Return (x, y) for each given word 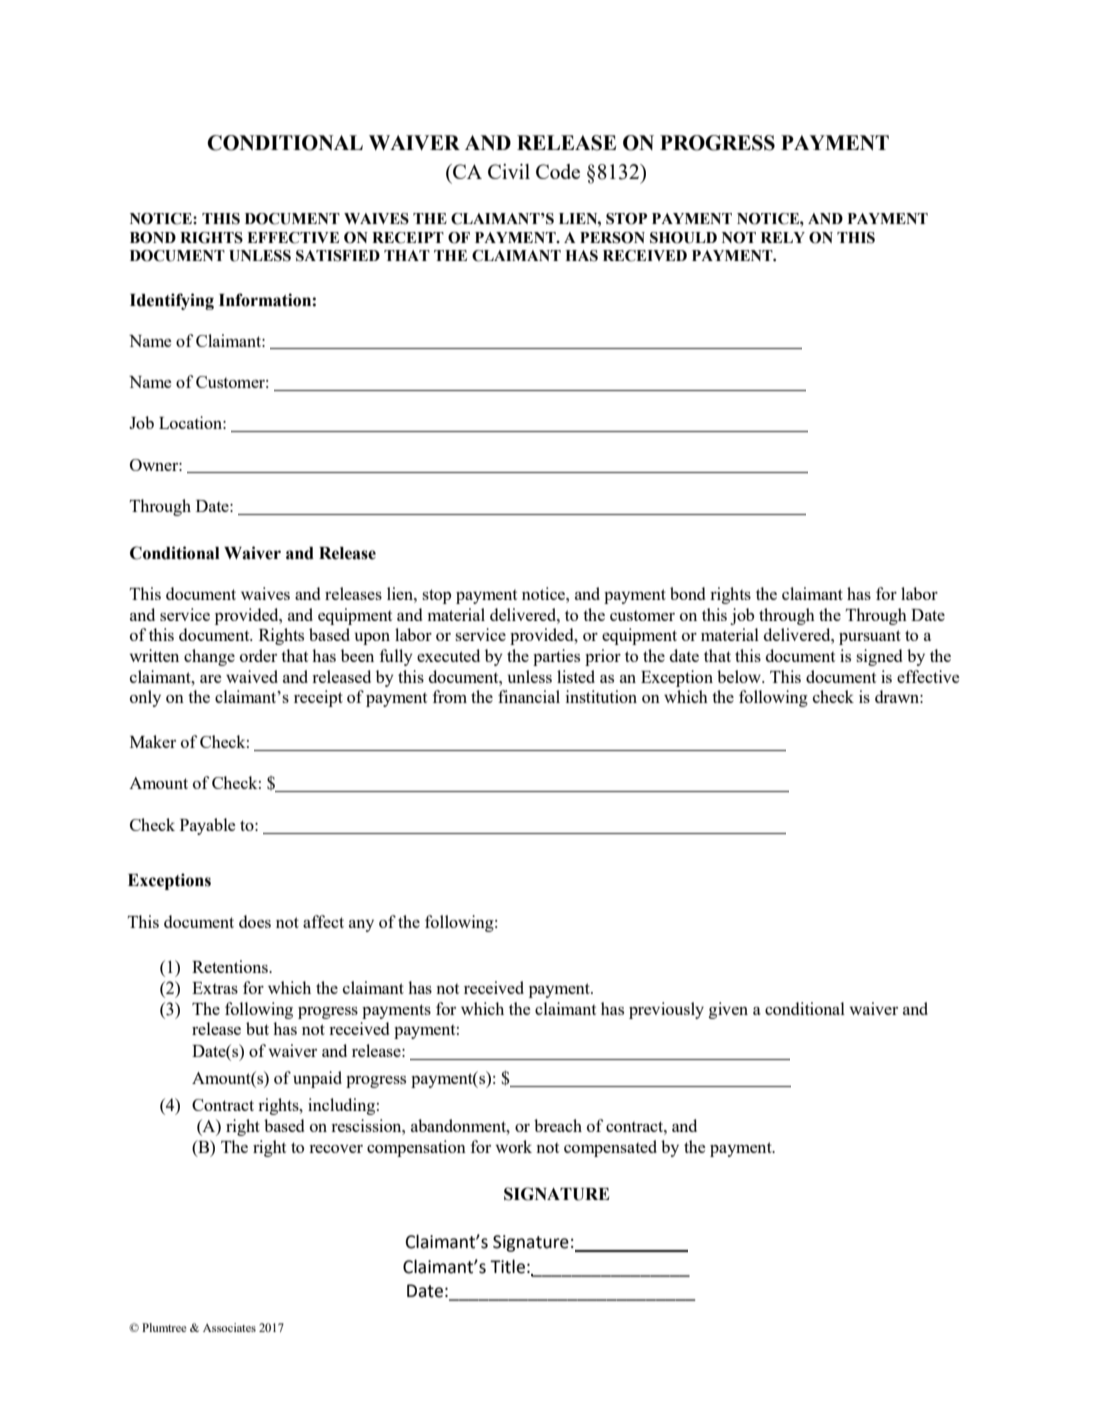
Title (507, 1266)
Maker (153, 741)
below (740, 676)
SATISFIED (338, 256)
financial (529, 696)
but (257, 1028)
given (728, 1010)
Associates (229, 1327)
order (258, 655)
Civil (509, 171)
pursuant (870, 637)
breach (558, 1125)
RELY (783, 237)
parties (556, 657)
